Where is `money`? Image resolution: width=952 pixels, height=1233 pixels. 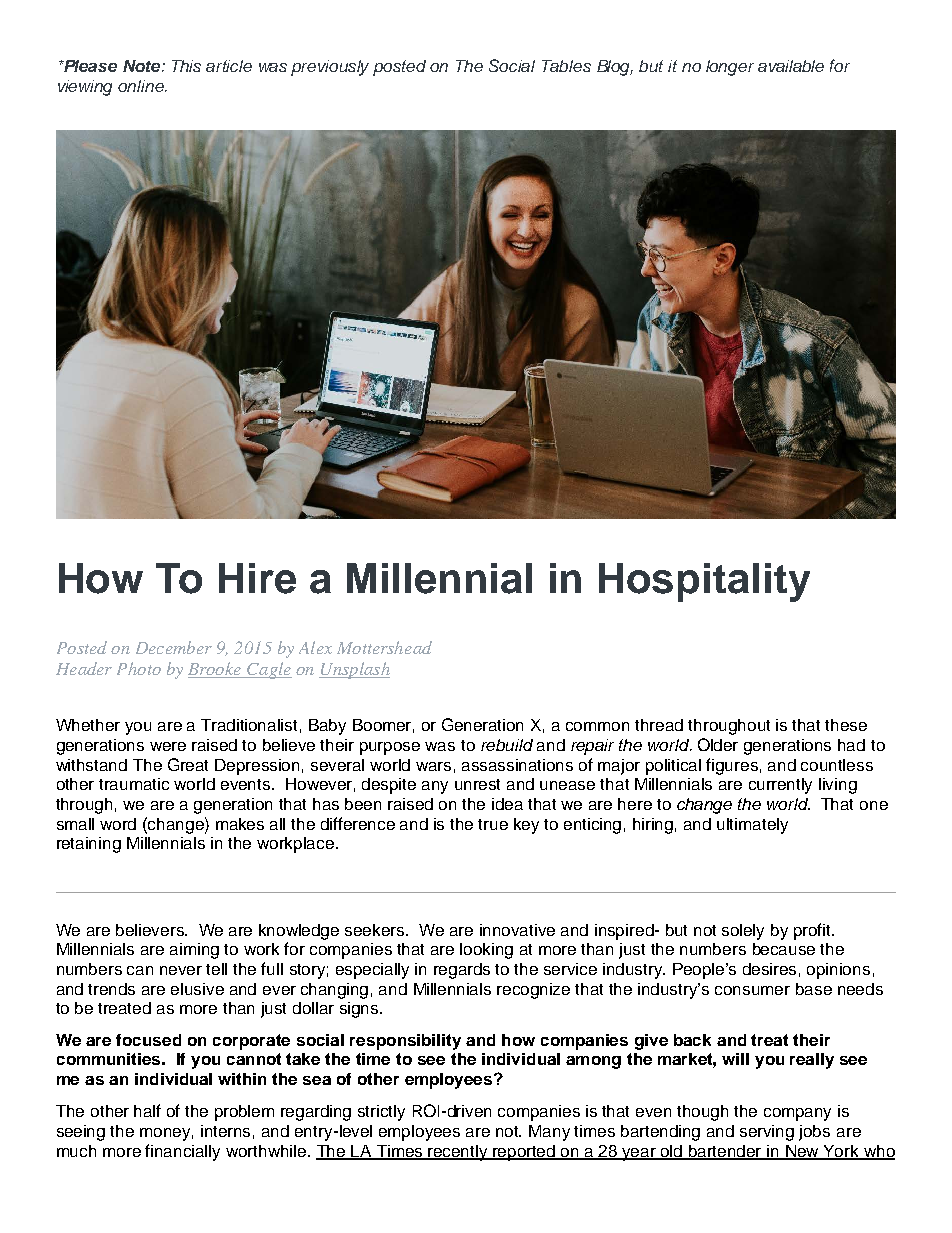 money is located at coordinates (166, 1134).
